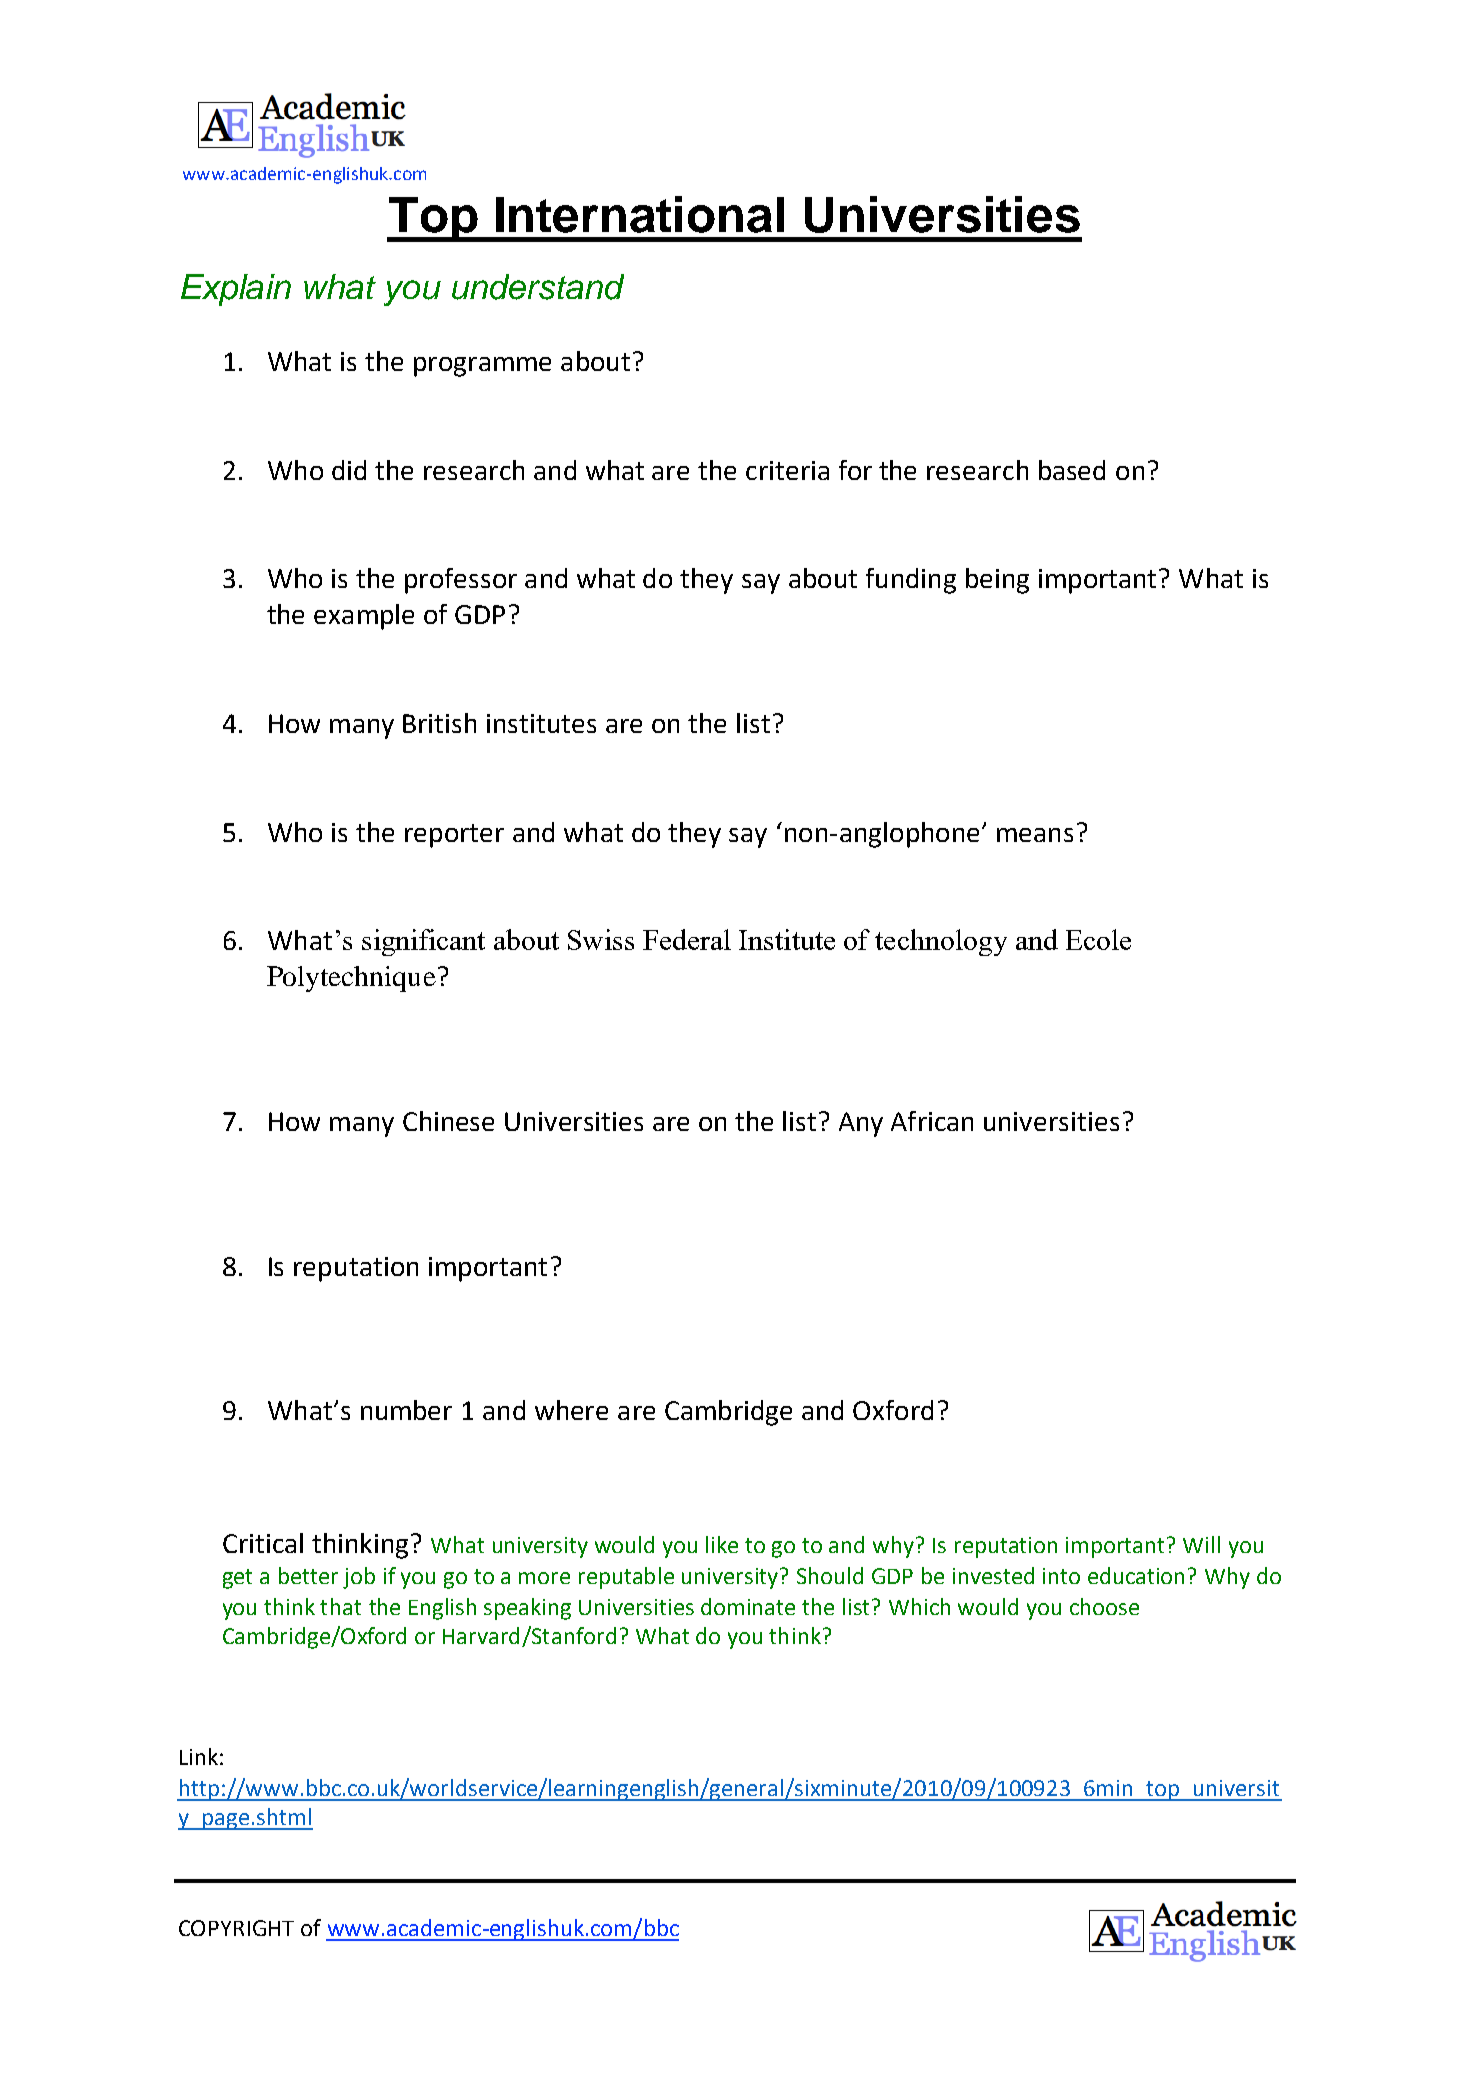  Describe the element at coordinates (687, 939) in the screenshot. I see `Federal` at that location.
